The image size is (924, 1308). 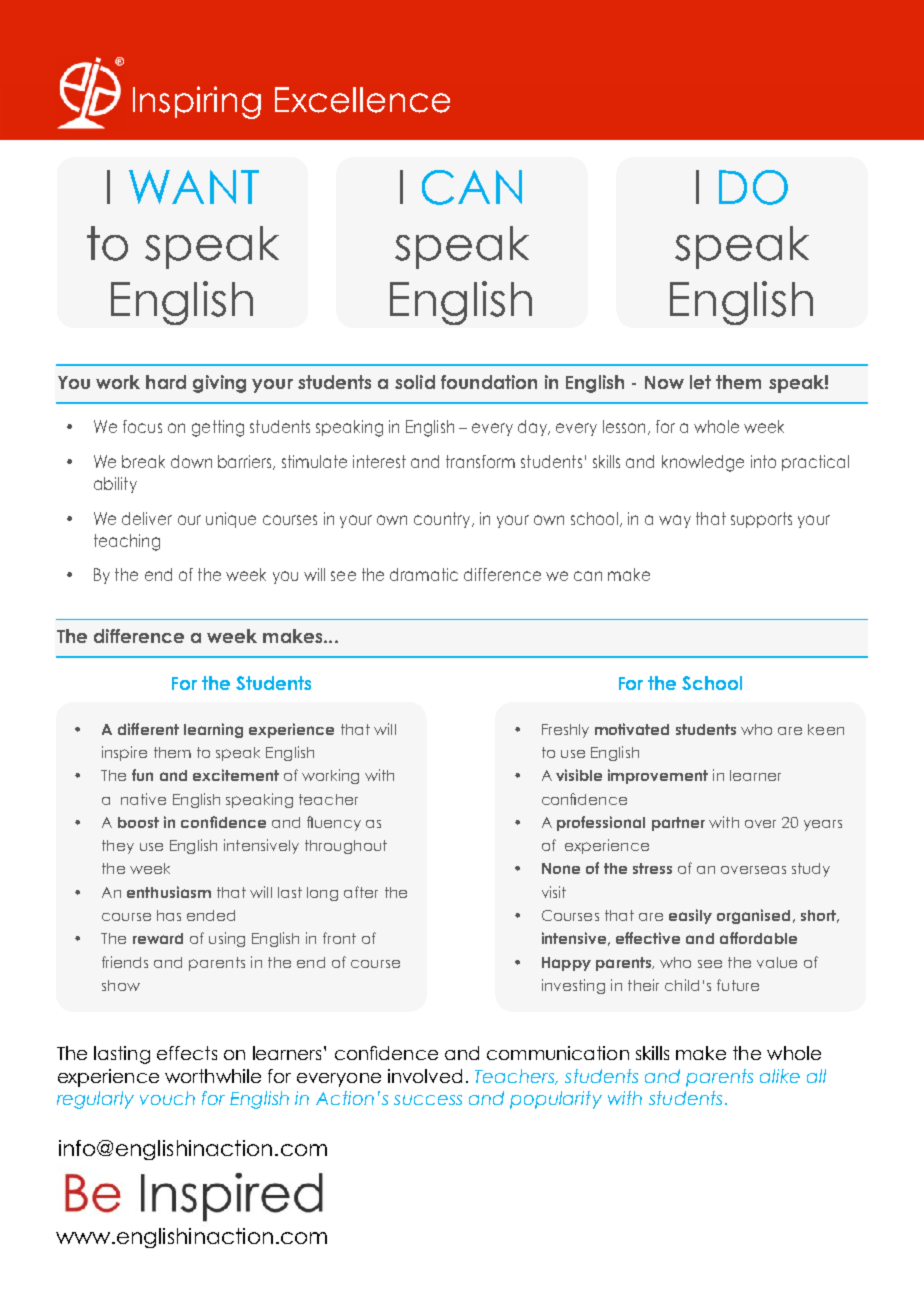 I want to click on supports, so click(x=761, y=520).
